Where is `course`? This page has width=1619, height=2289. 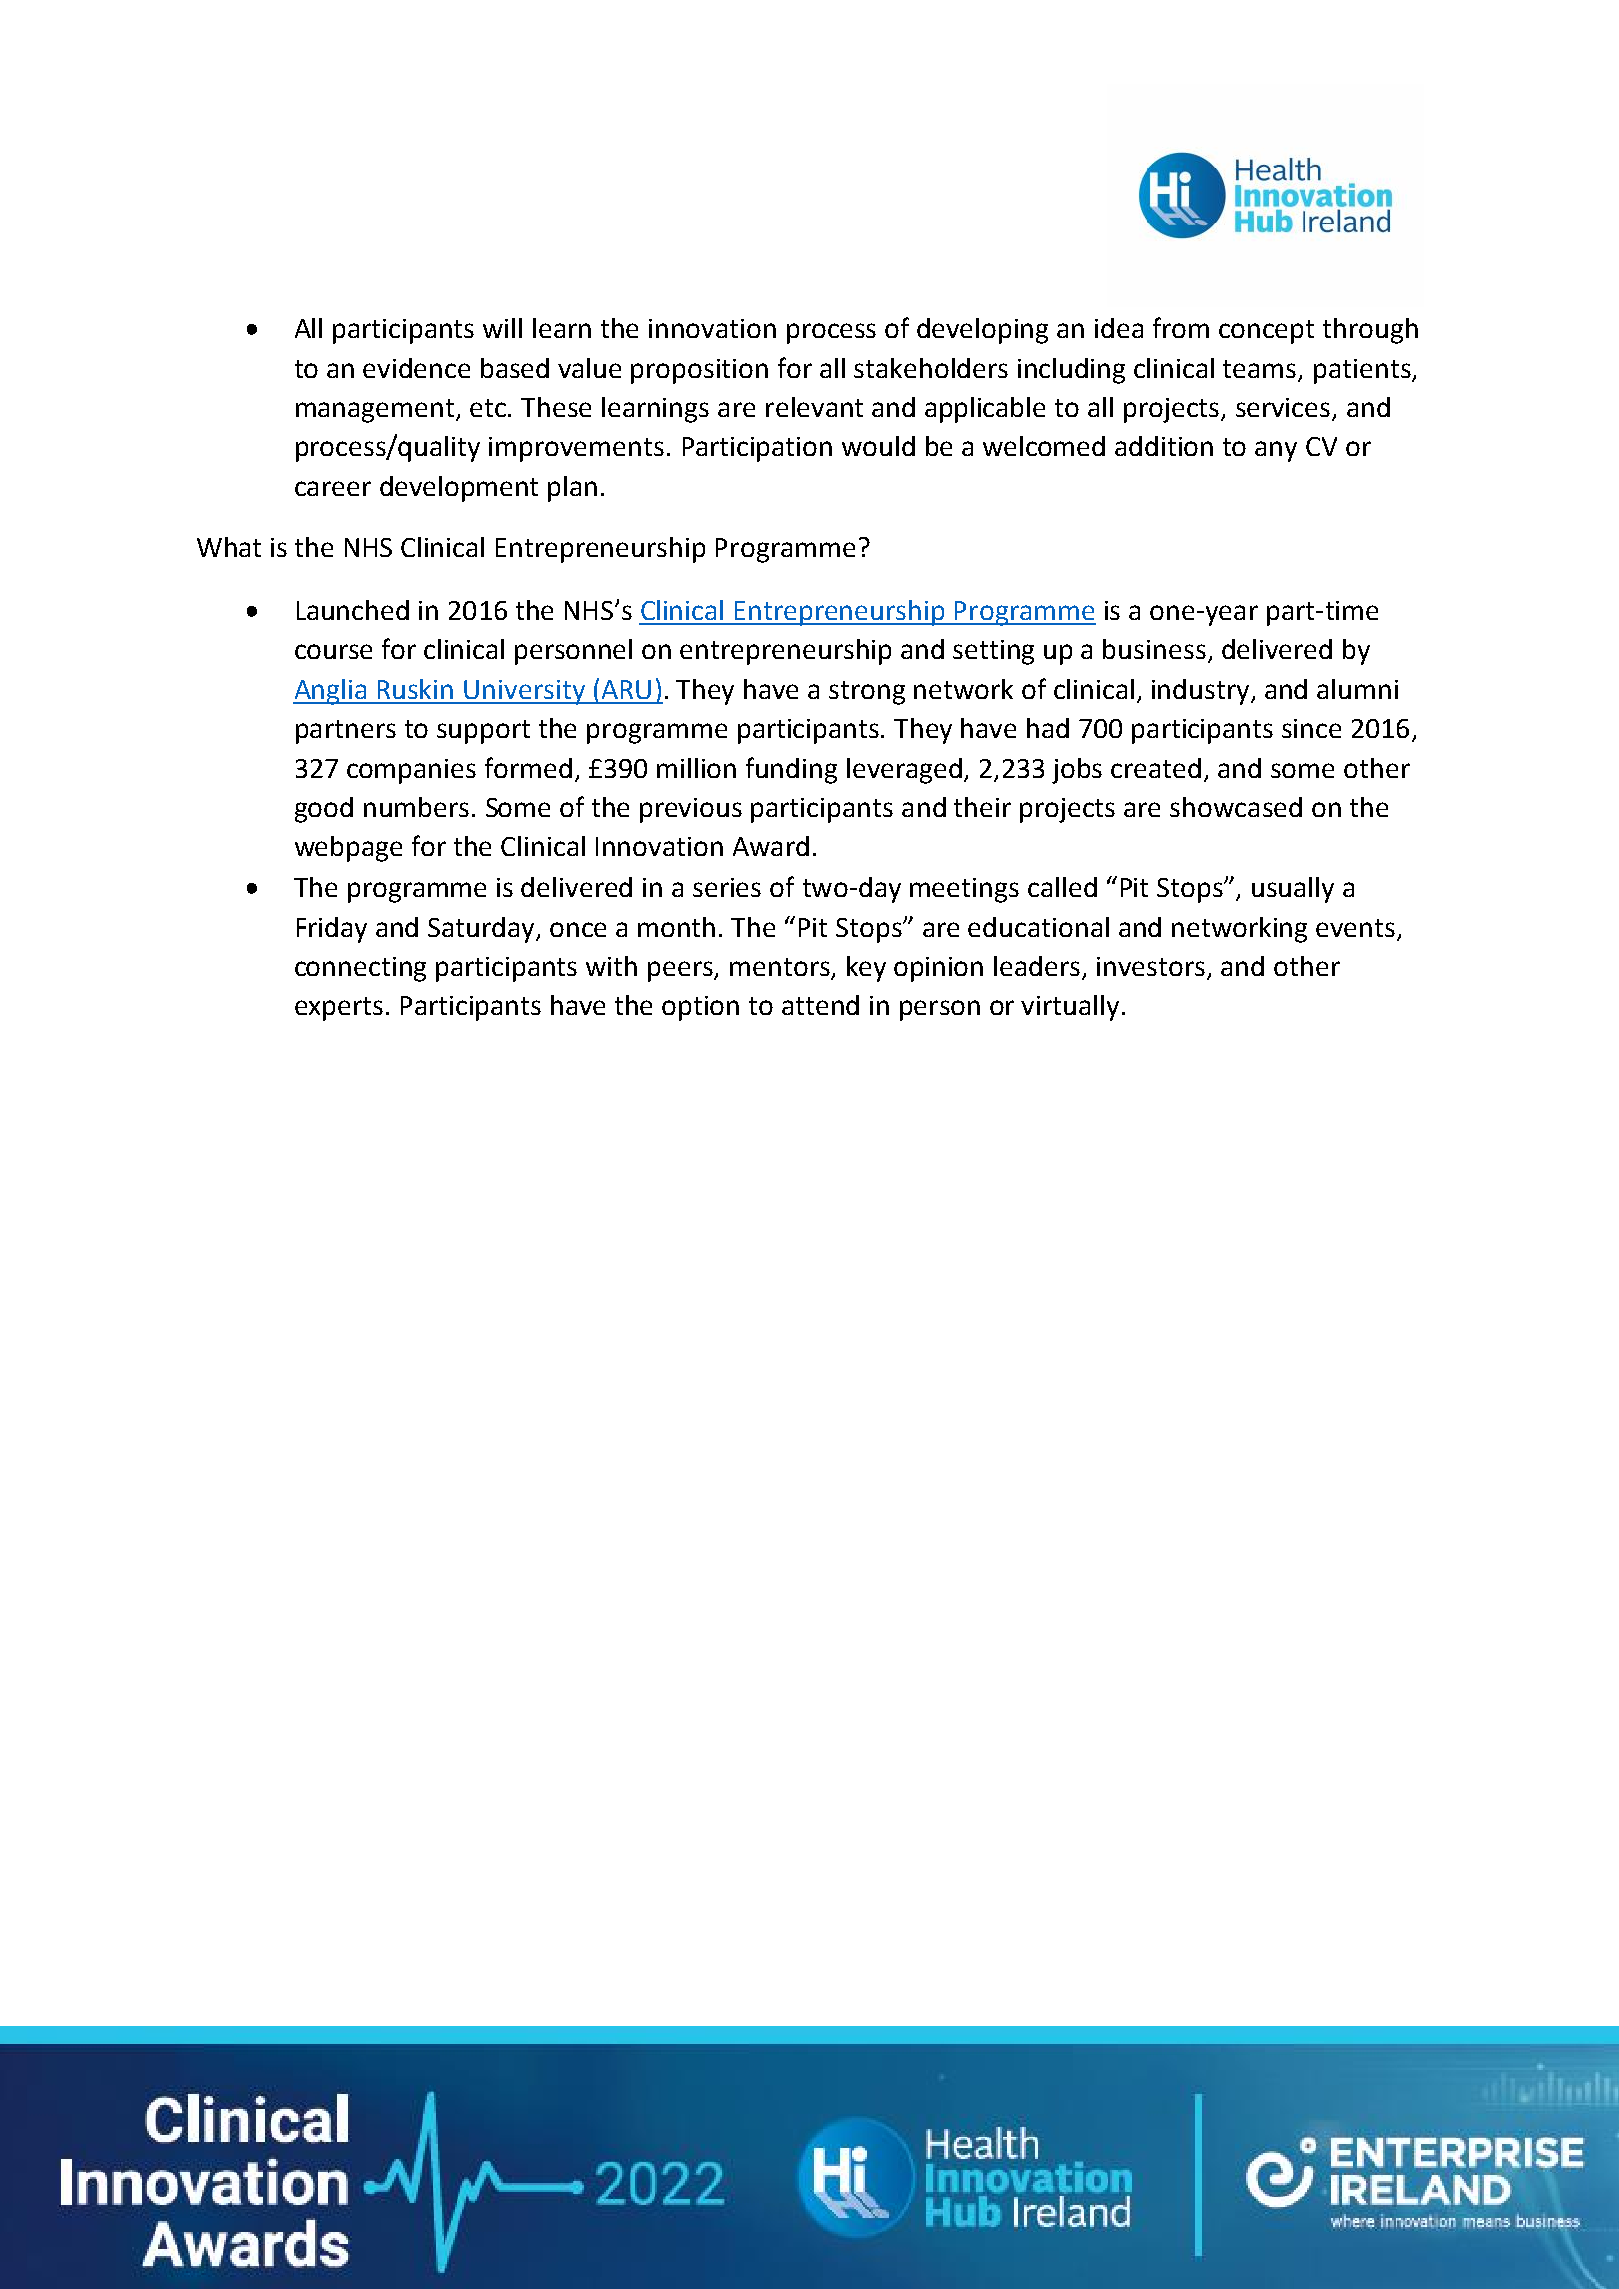 course is located at coordinates (333, 651).
